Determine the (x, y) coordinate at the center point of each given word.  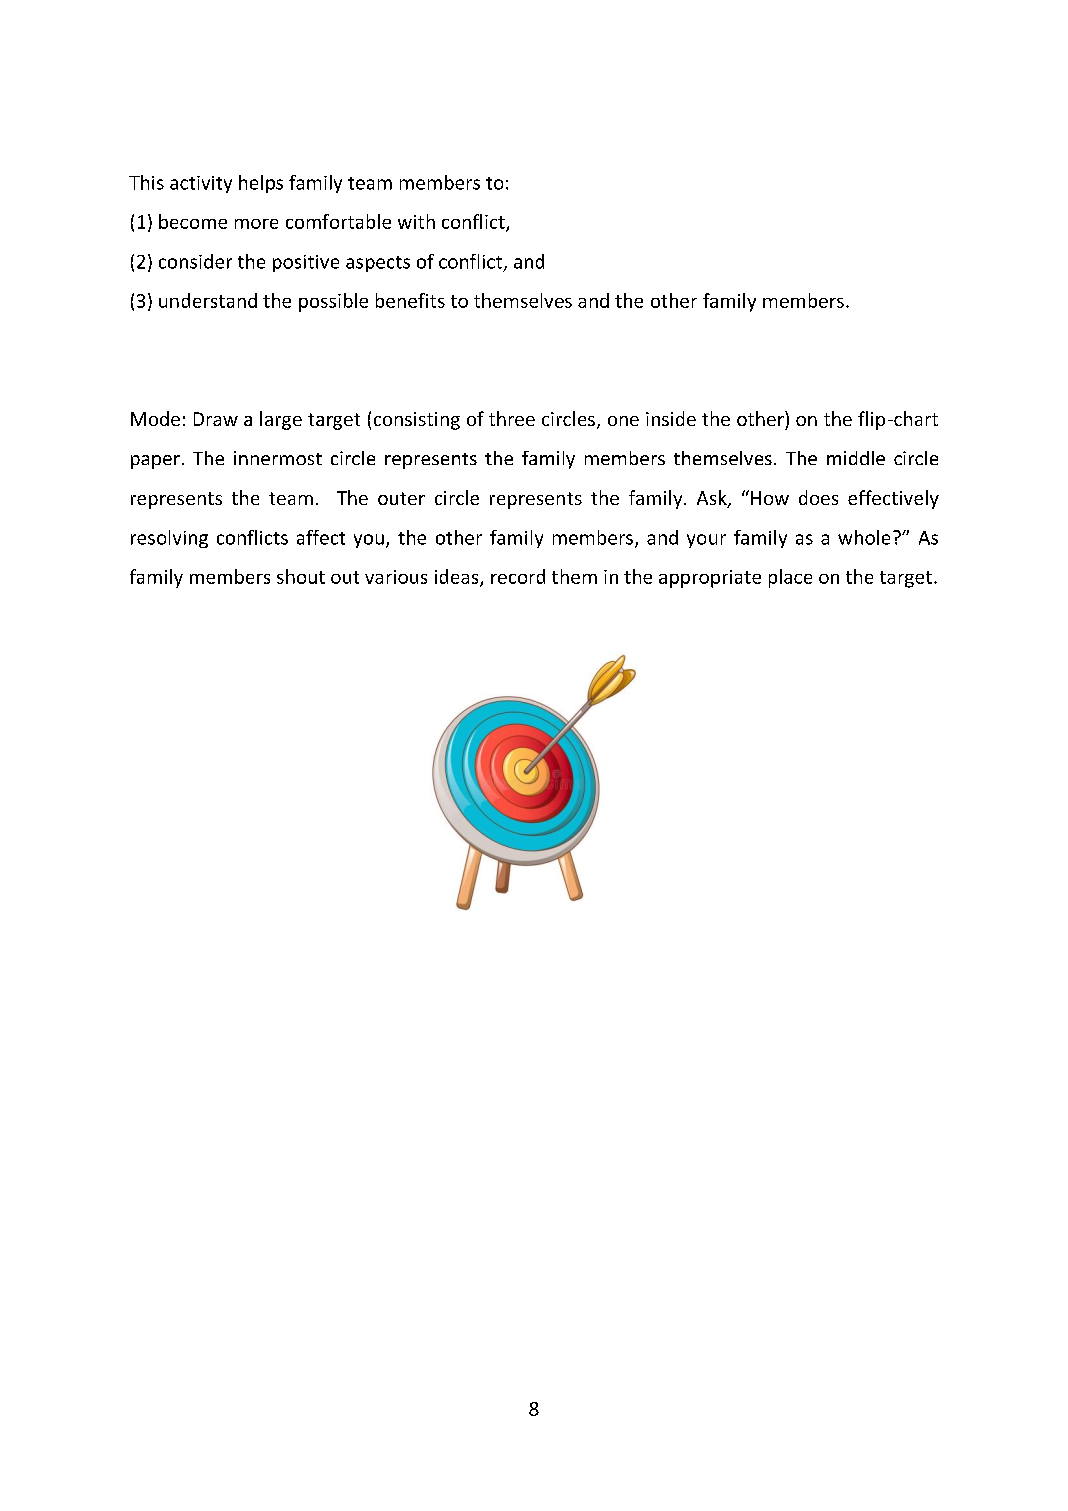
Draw (216, 419)
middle (856, 458)
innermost (278, 458)
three (512, 418)
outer (401, 498)
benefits (410, 300)
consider (195, 261)
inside (671, 418)
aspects (378, 264)
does (818, 497)
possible (333, 302)
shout (301, 576)
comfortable (338, 221)
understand (208, 300)
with (416, 221)
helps (261, 184)
